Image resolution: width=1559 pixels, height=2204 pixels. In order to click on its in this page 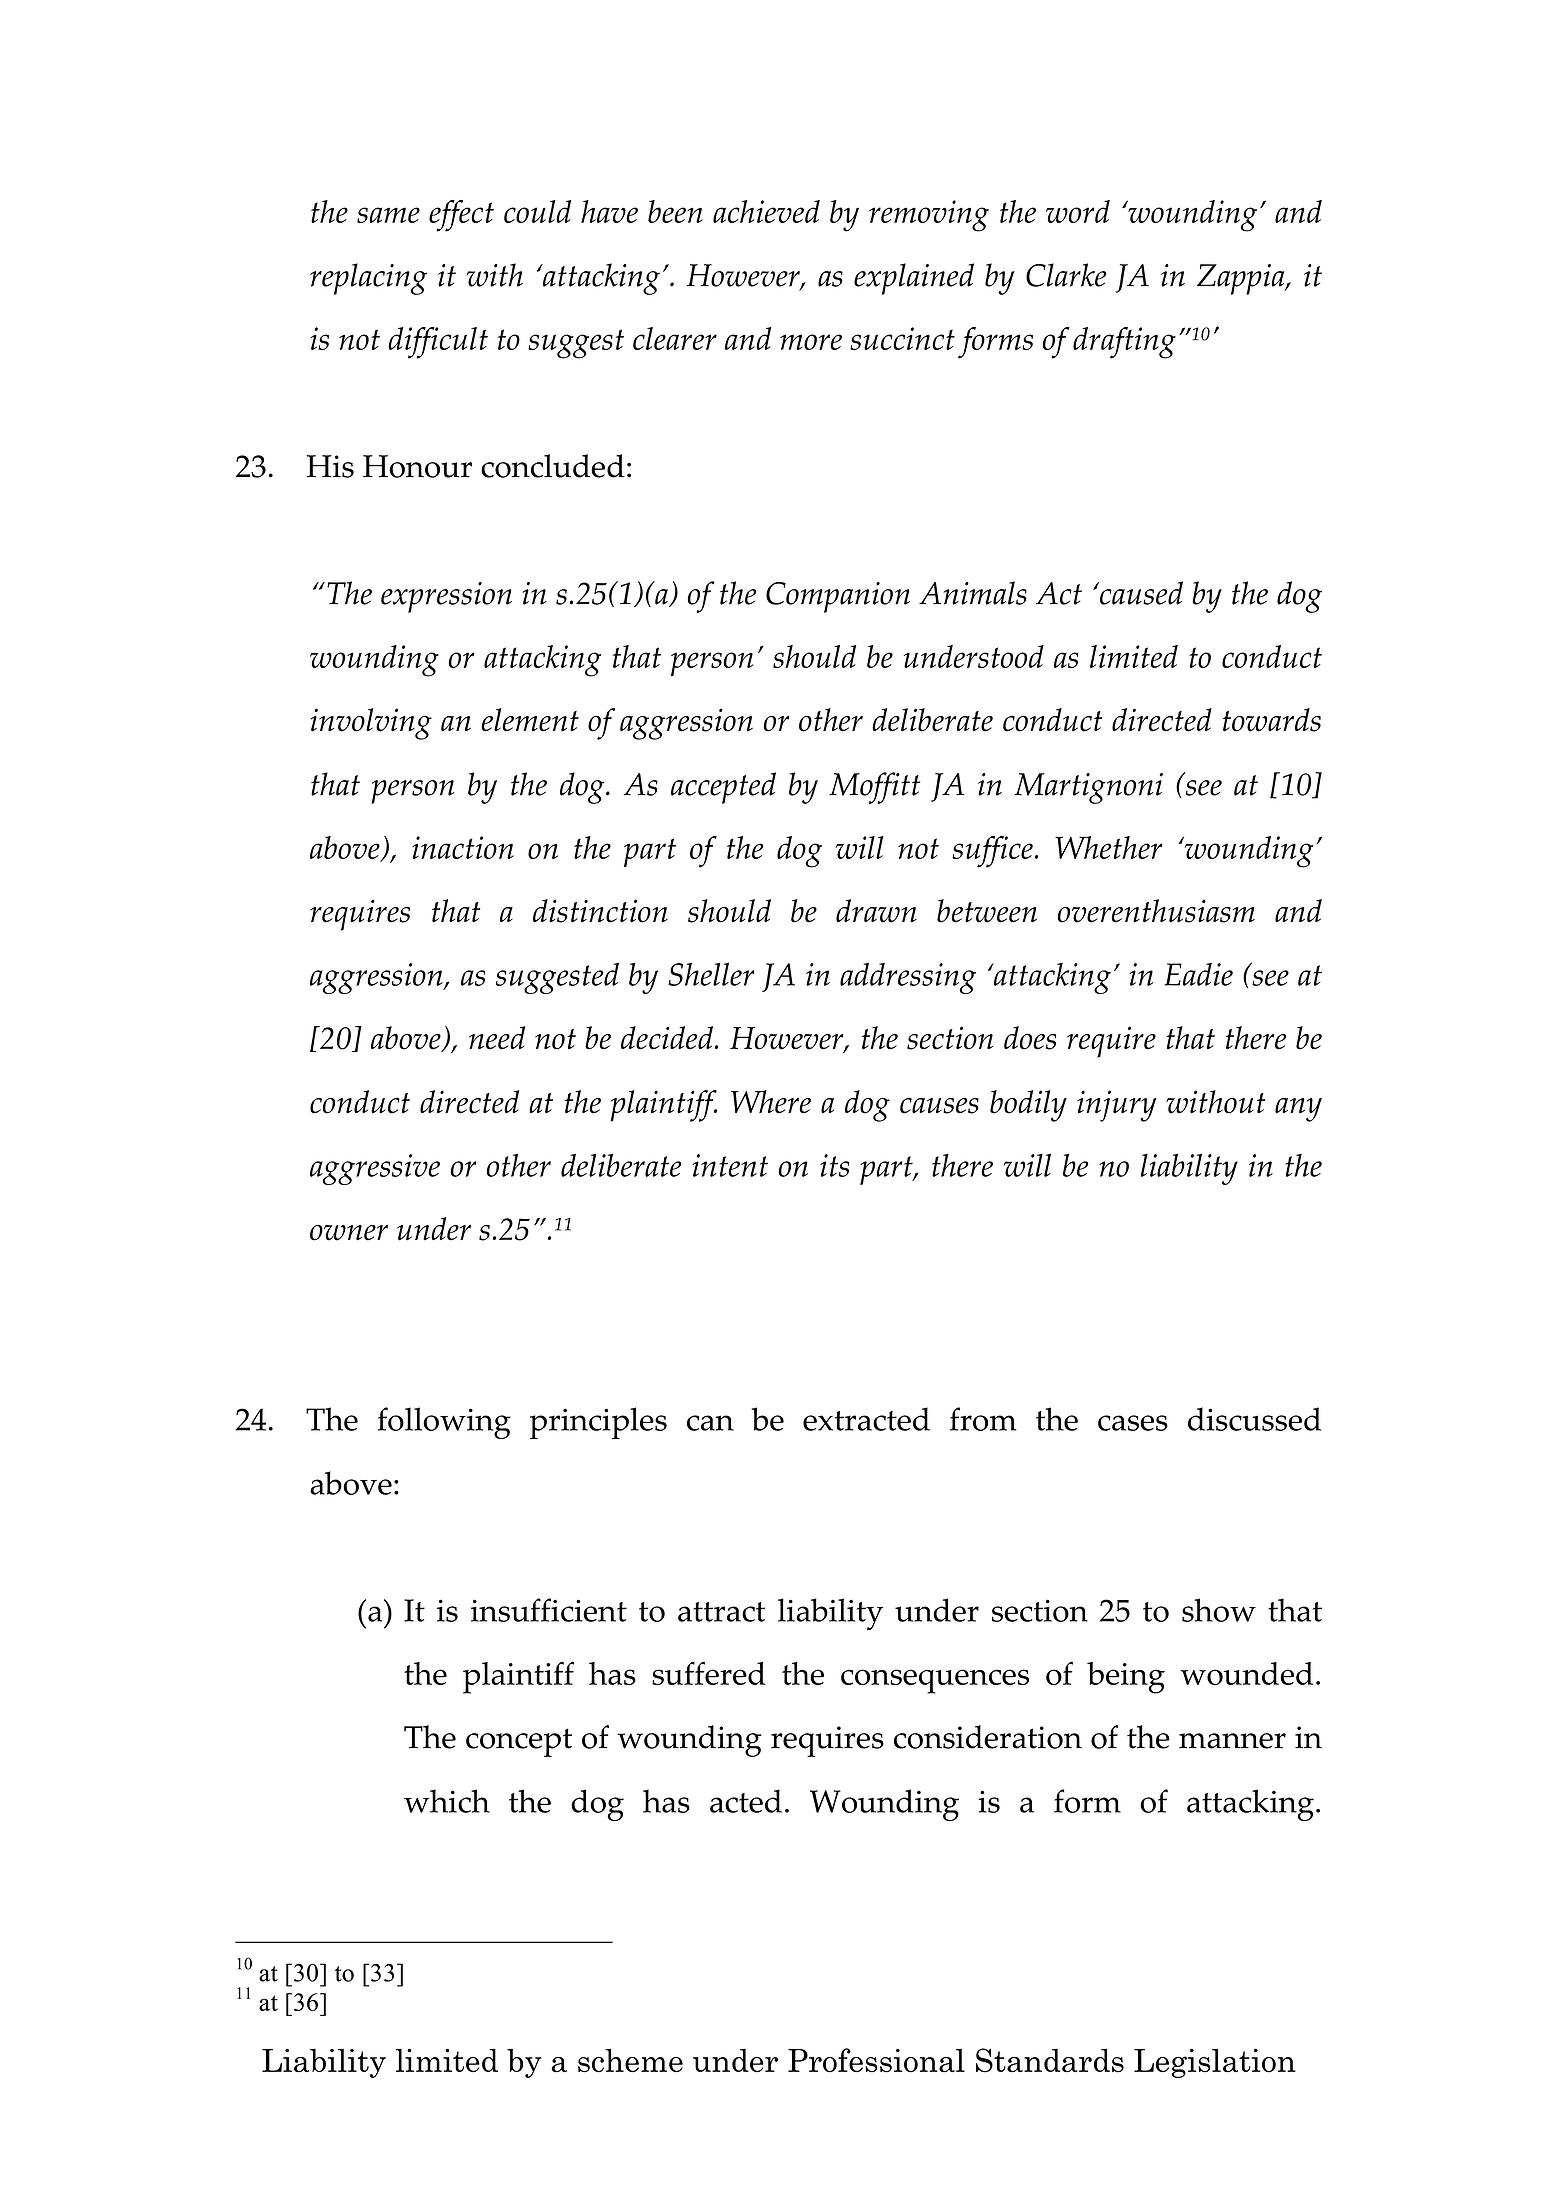, I will do `click(834, 1165)`.
